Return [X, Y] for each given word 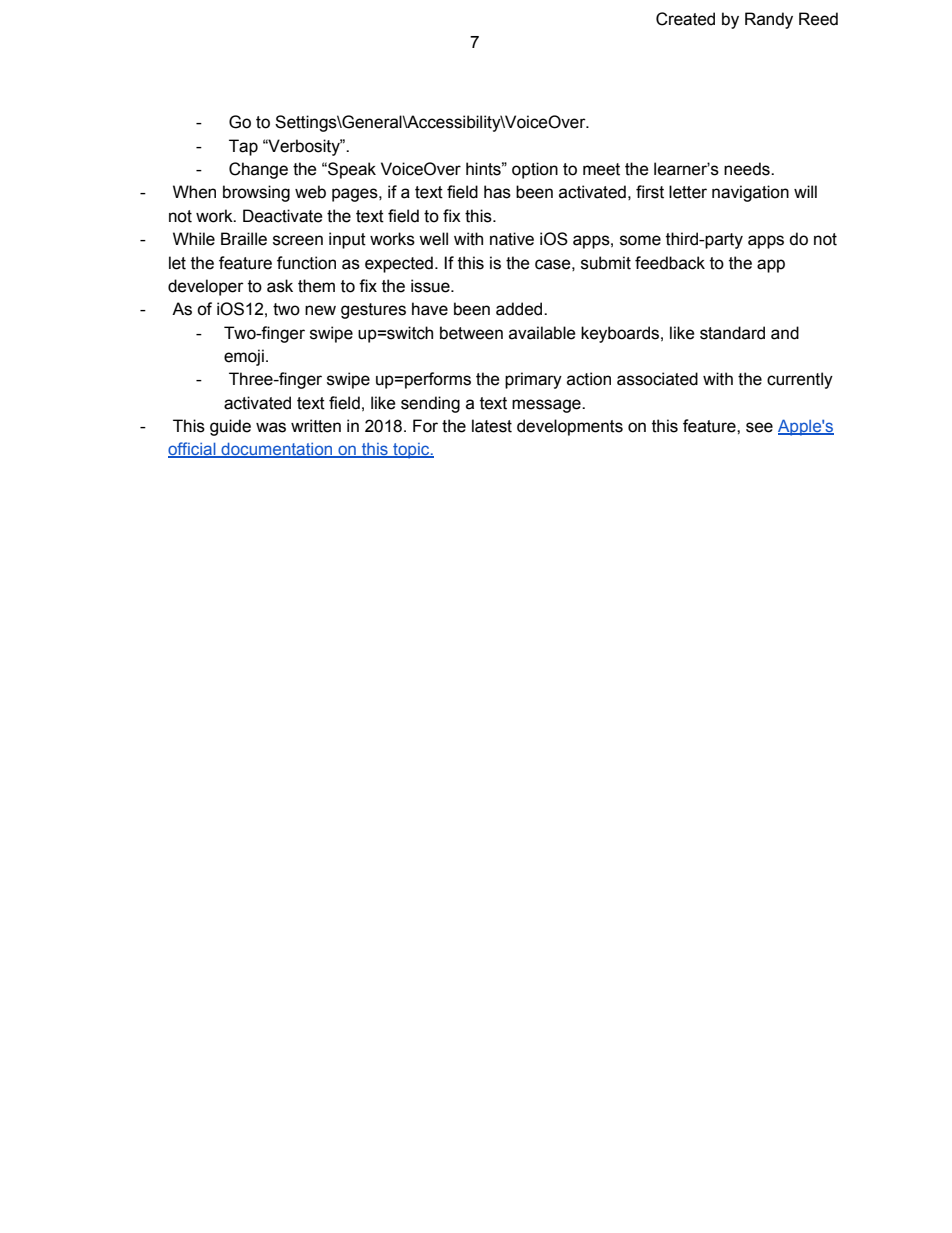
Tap [243, 147]
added [520, 309]
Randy [769, 20]
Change [258, 170]
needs [748, 169]
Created [685, 19]
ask [280, 286]
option [535, 170]
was [271, 427]
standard [732, 333]
